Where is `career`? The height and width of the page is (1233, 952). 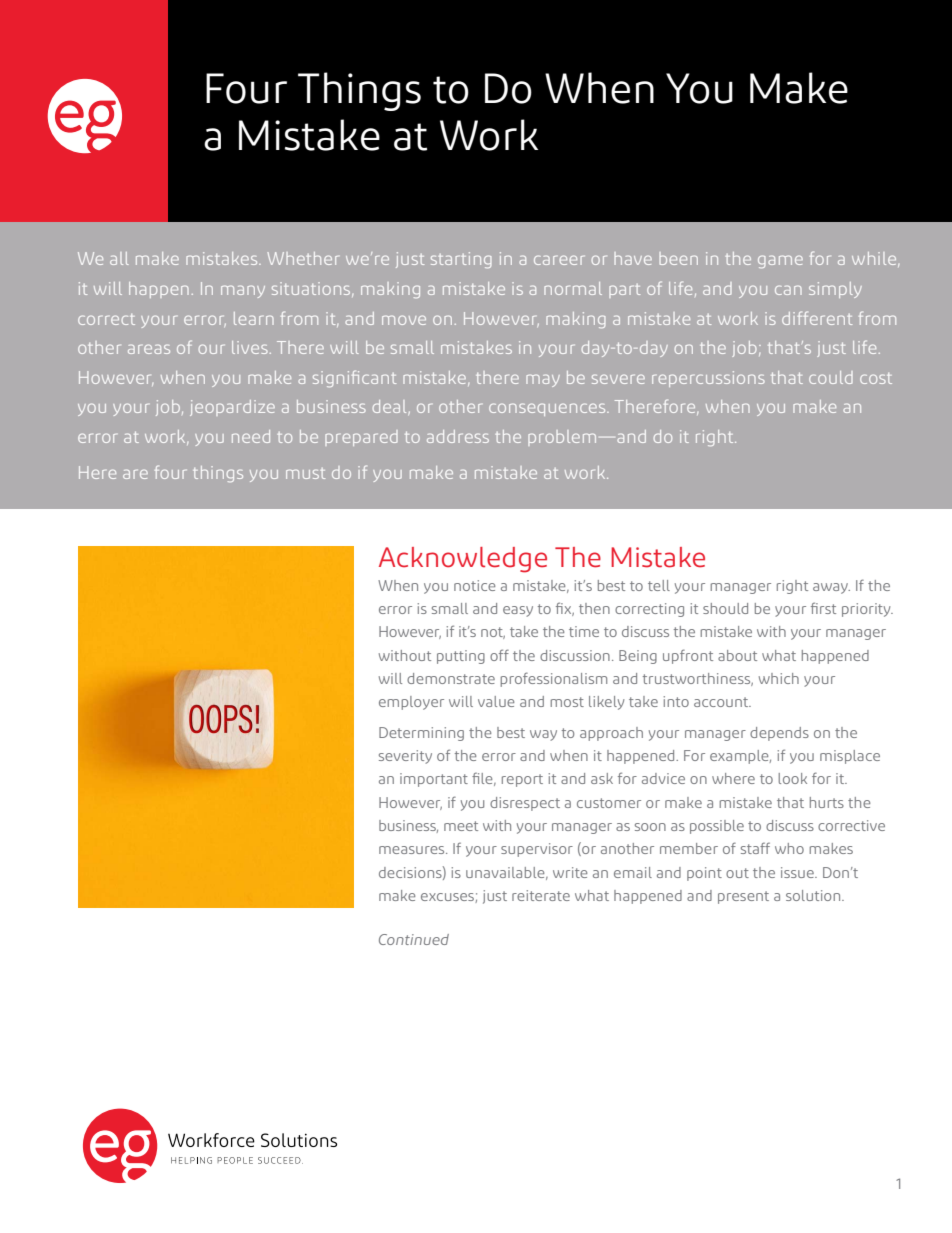
career is located at coordinates (559, 260).
